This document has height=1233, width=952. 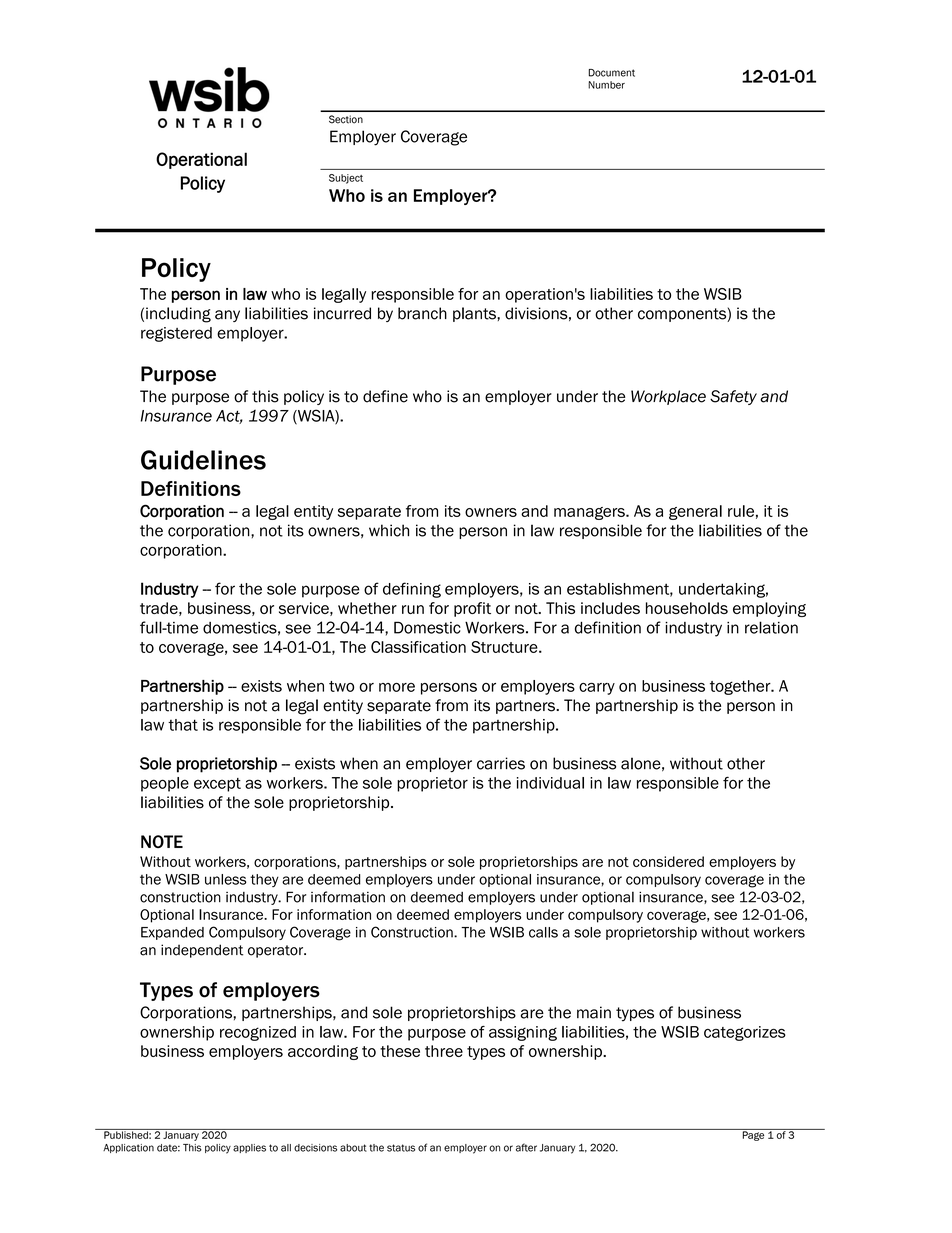 What do you see at coordinates (501, 763) in the document?
I see `carries` at bounding box center [501, 763].
